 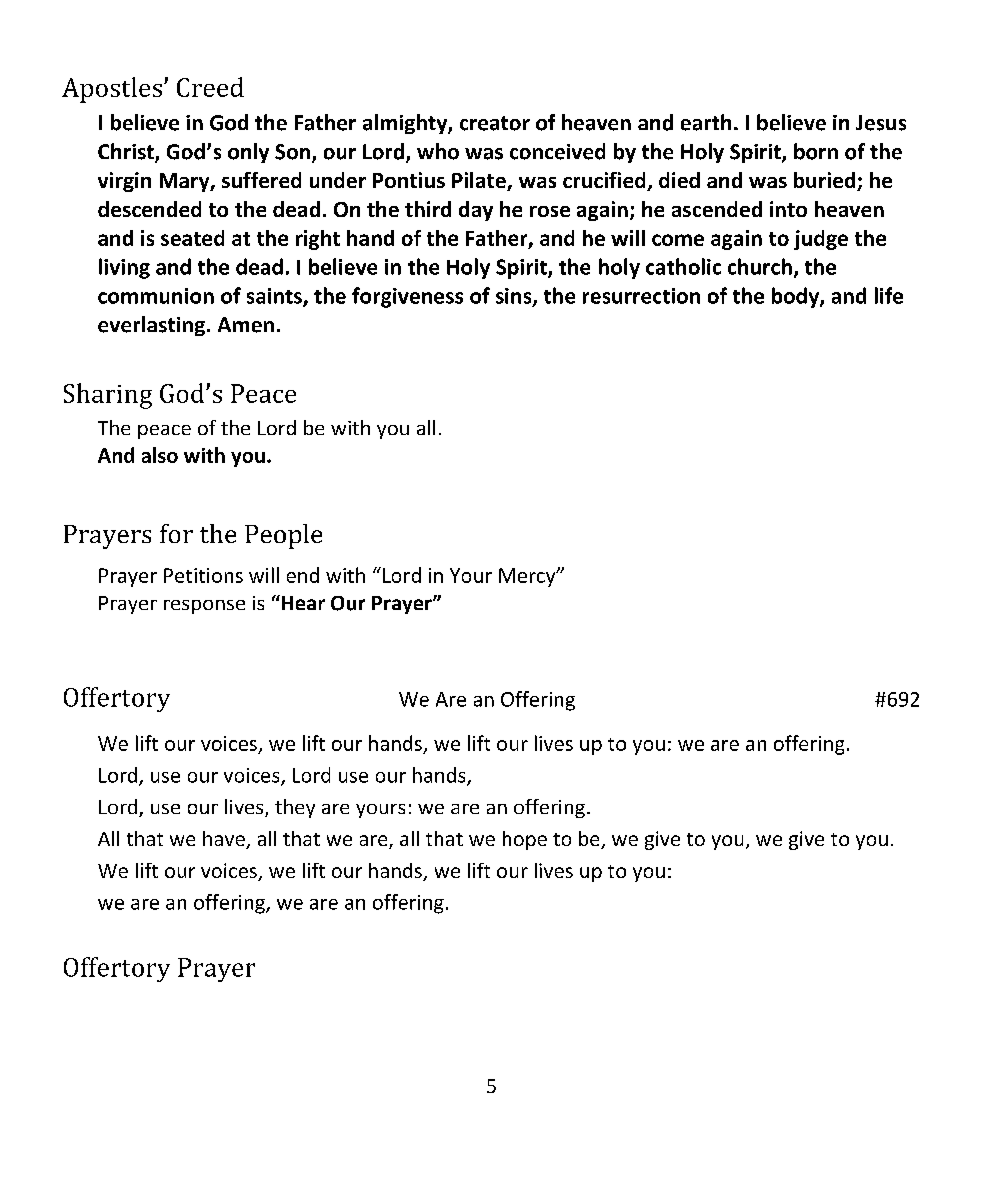 I want to click on sins, so click(x=515, y=297).
